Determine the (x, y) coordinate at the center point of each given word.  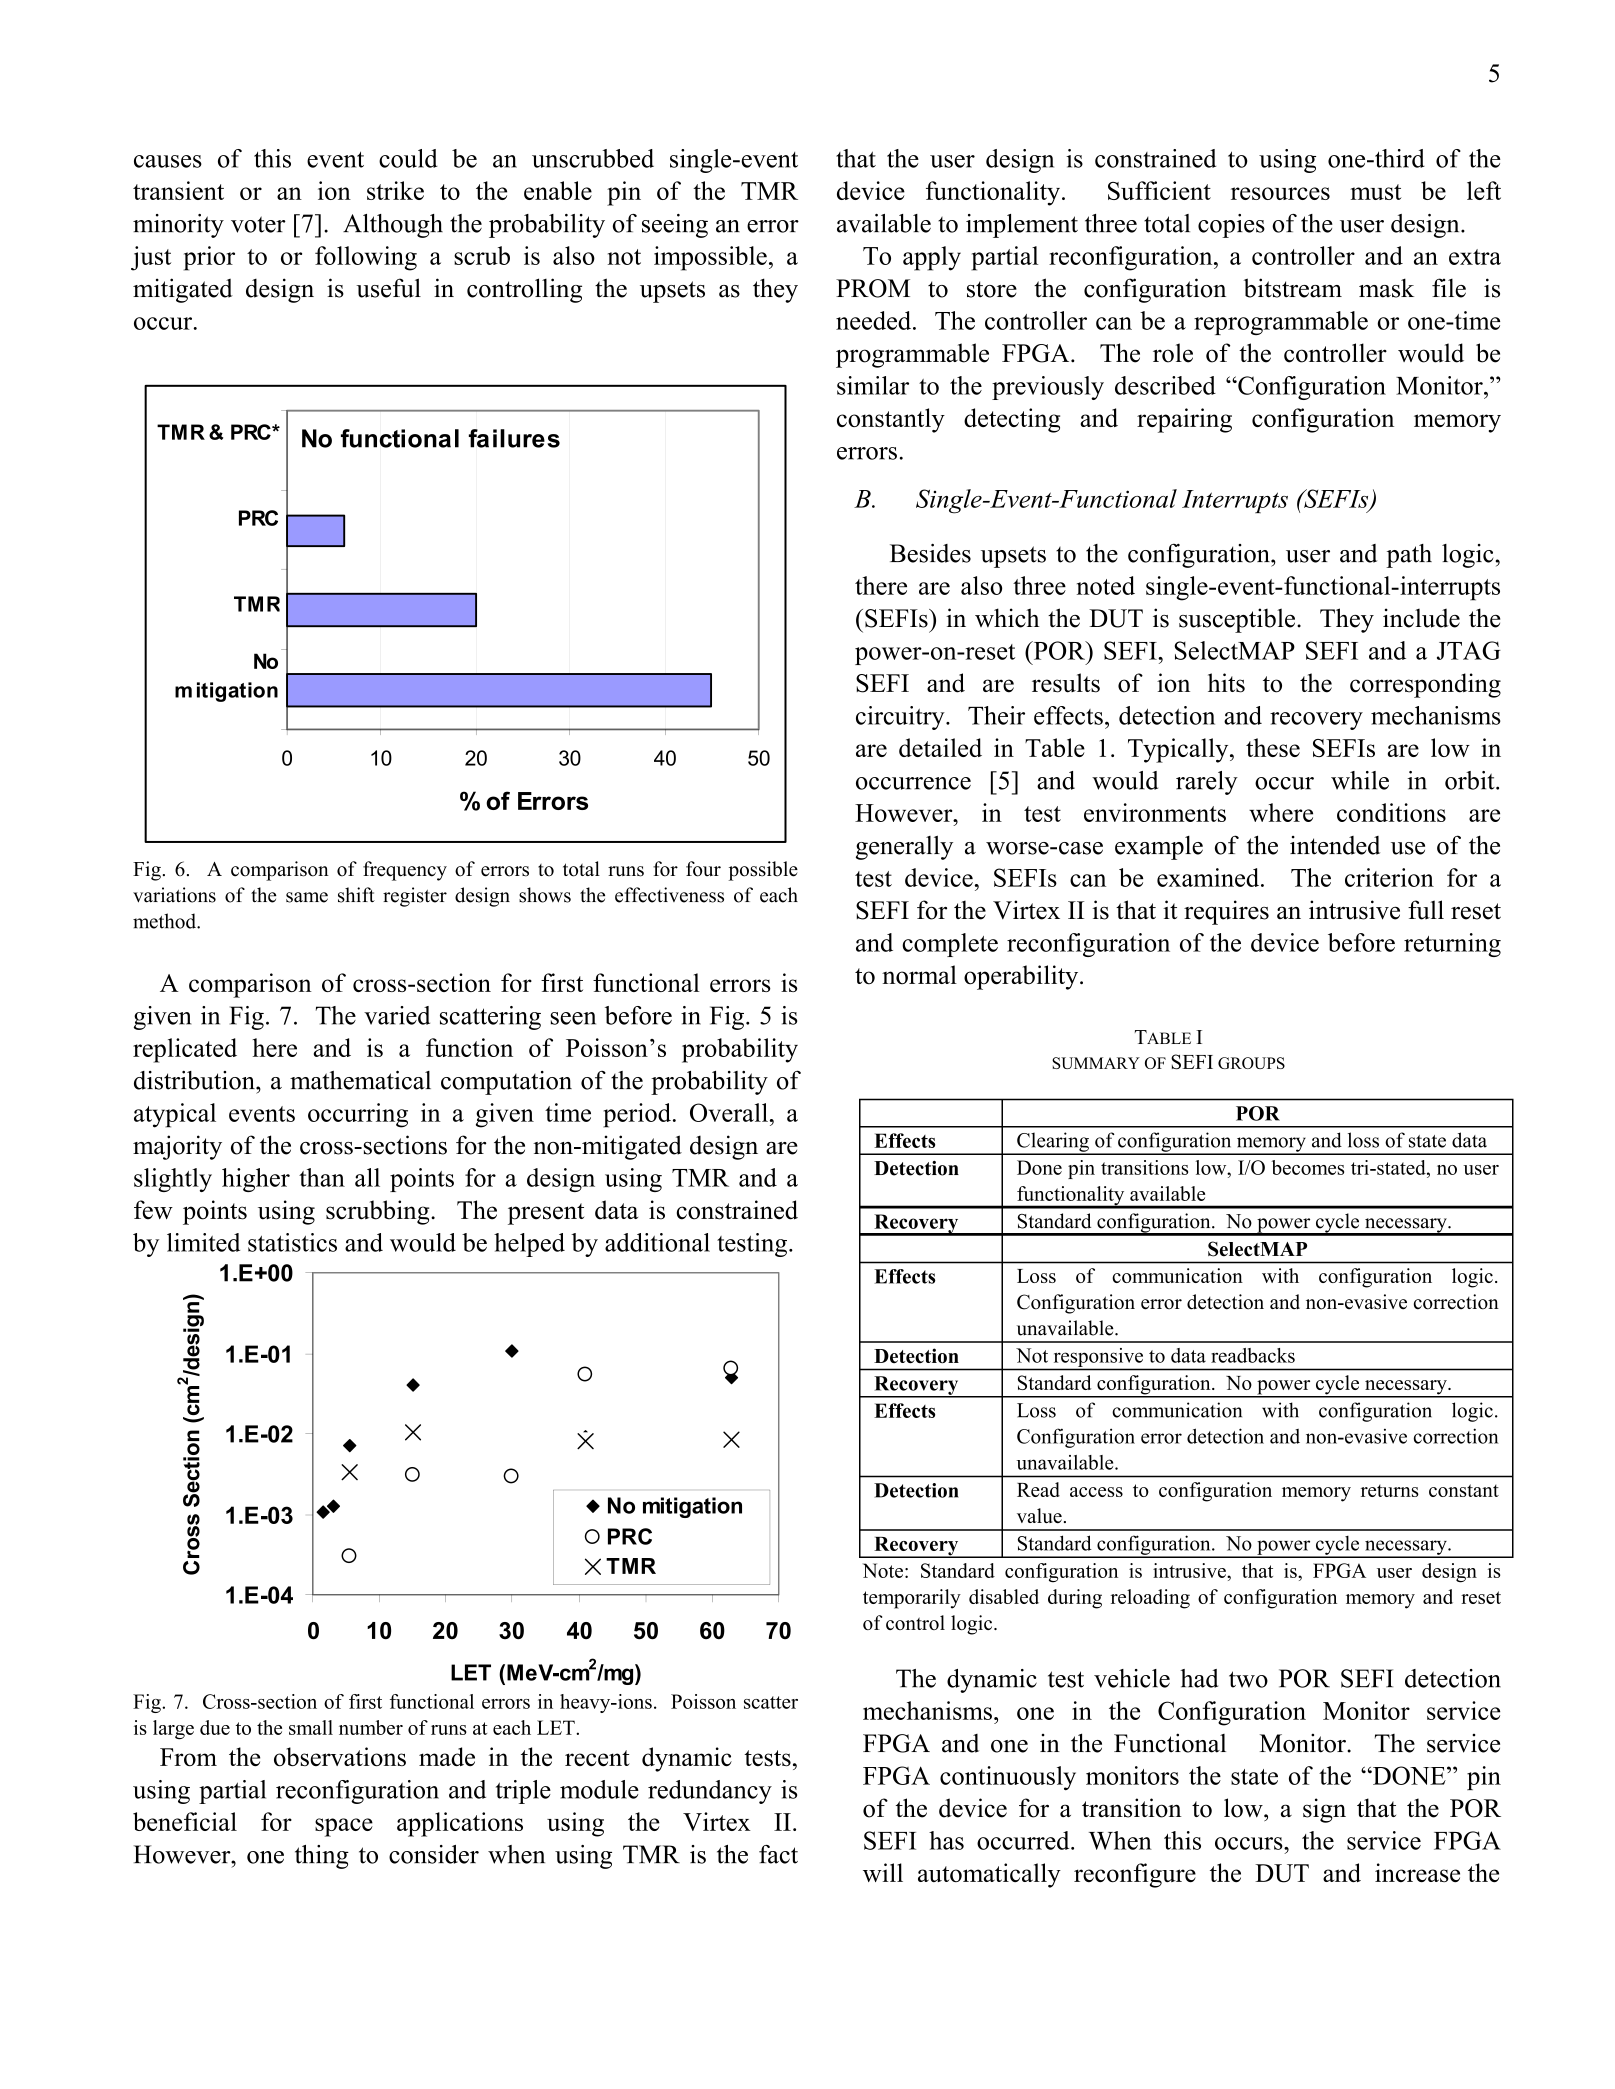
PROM (873, 288)
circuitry (901, 718)
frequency (405, 871)
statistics (292, 1242)
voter (258, 224)
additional (657, 1242)
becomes (1308, 1167)
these (1273, 747)
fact (778, 1854)
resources (1280, 193)
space (344, 1827)
